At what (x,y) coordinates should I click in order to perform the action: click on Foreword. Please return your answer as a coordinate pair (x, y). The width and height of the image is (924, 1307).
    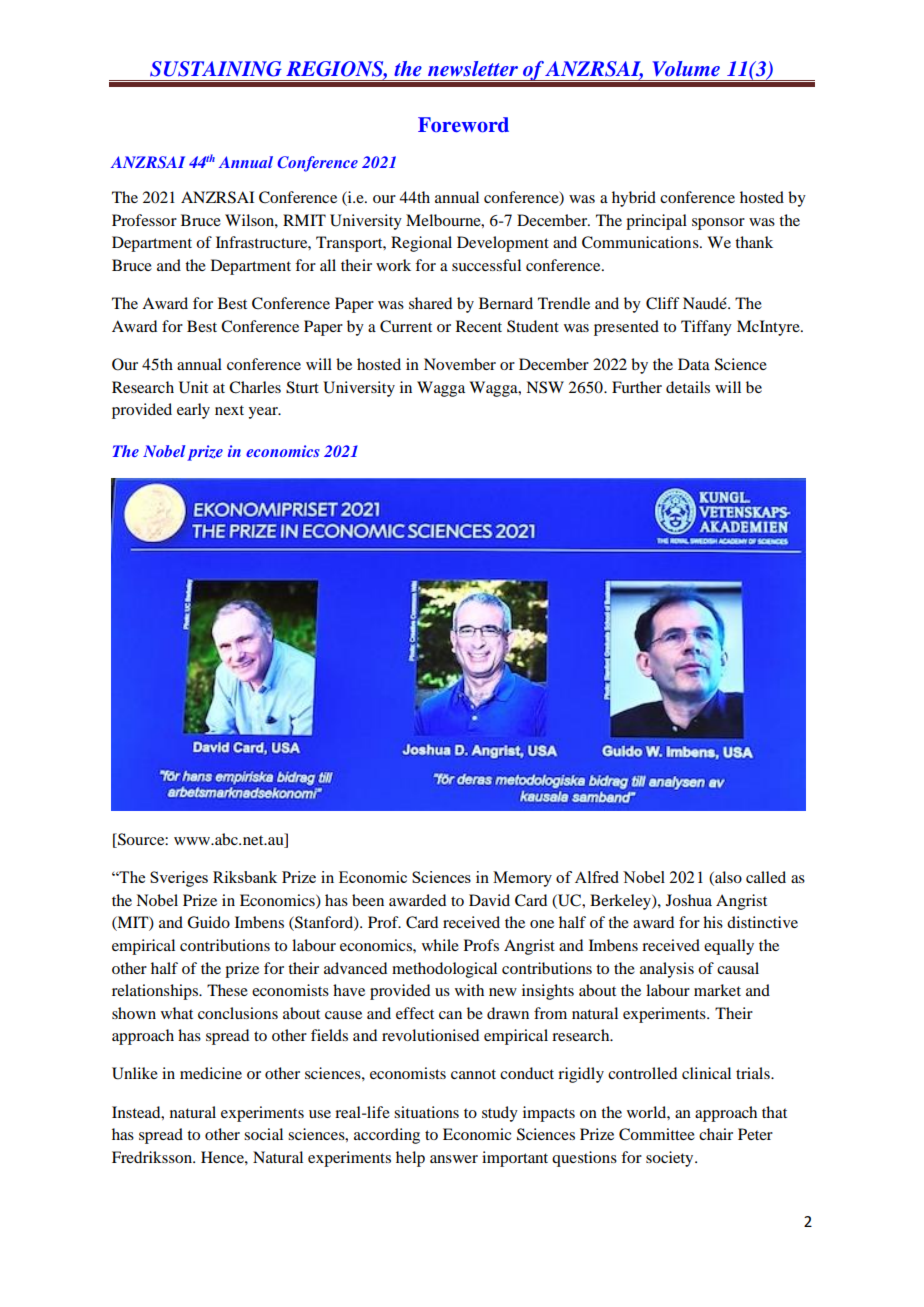
    Looking at the image, I should click on (463, 125).
